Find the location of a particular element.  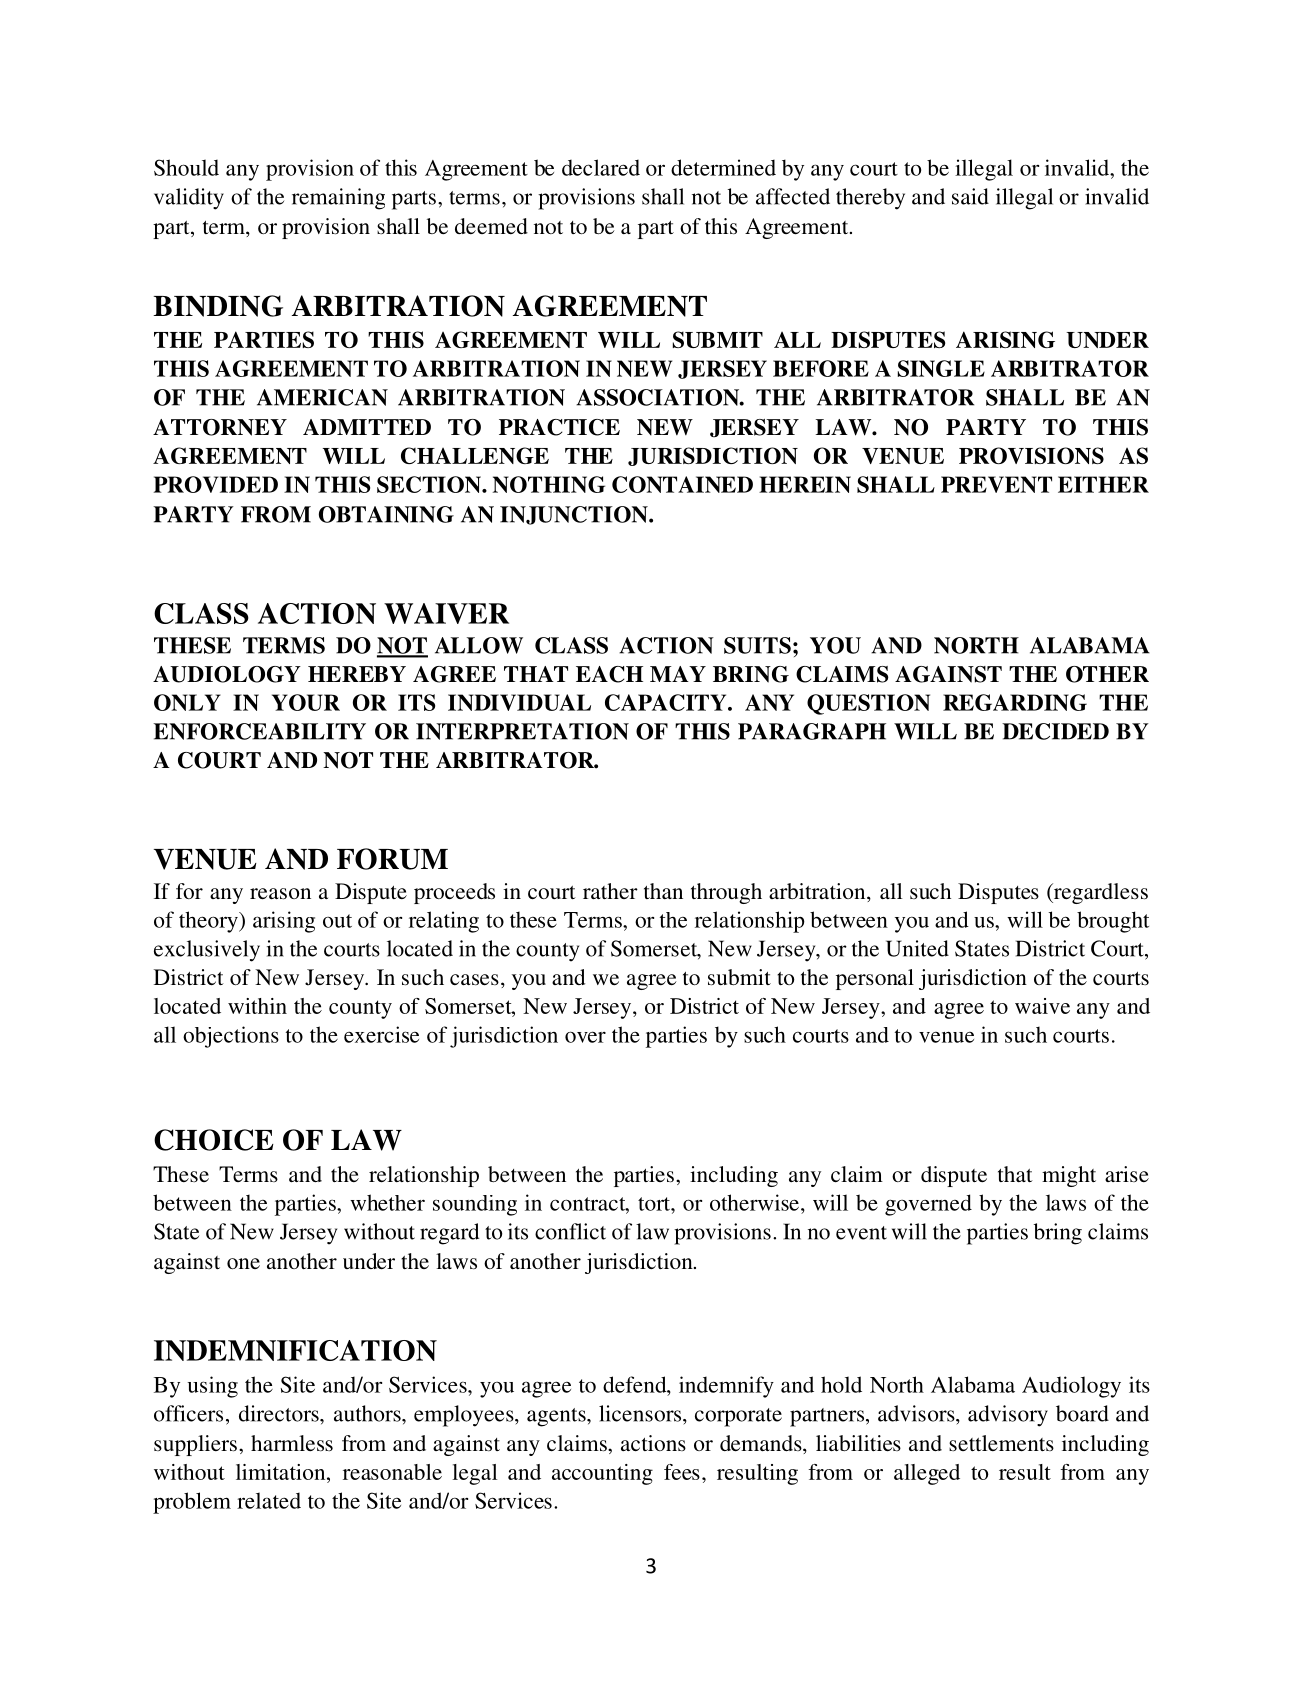

limitation is located at coordinates (282, 1472).
